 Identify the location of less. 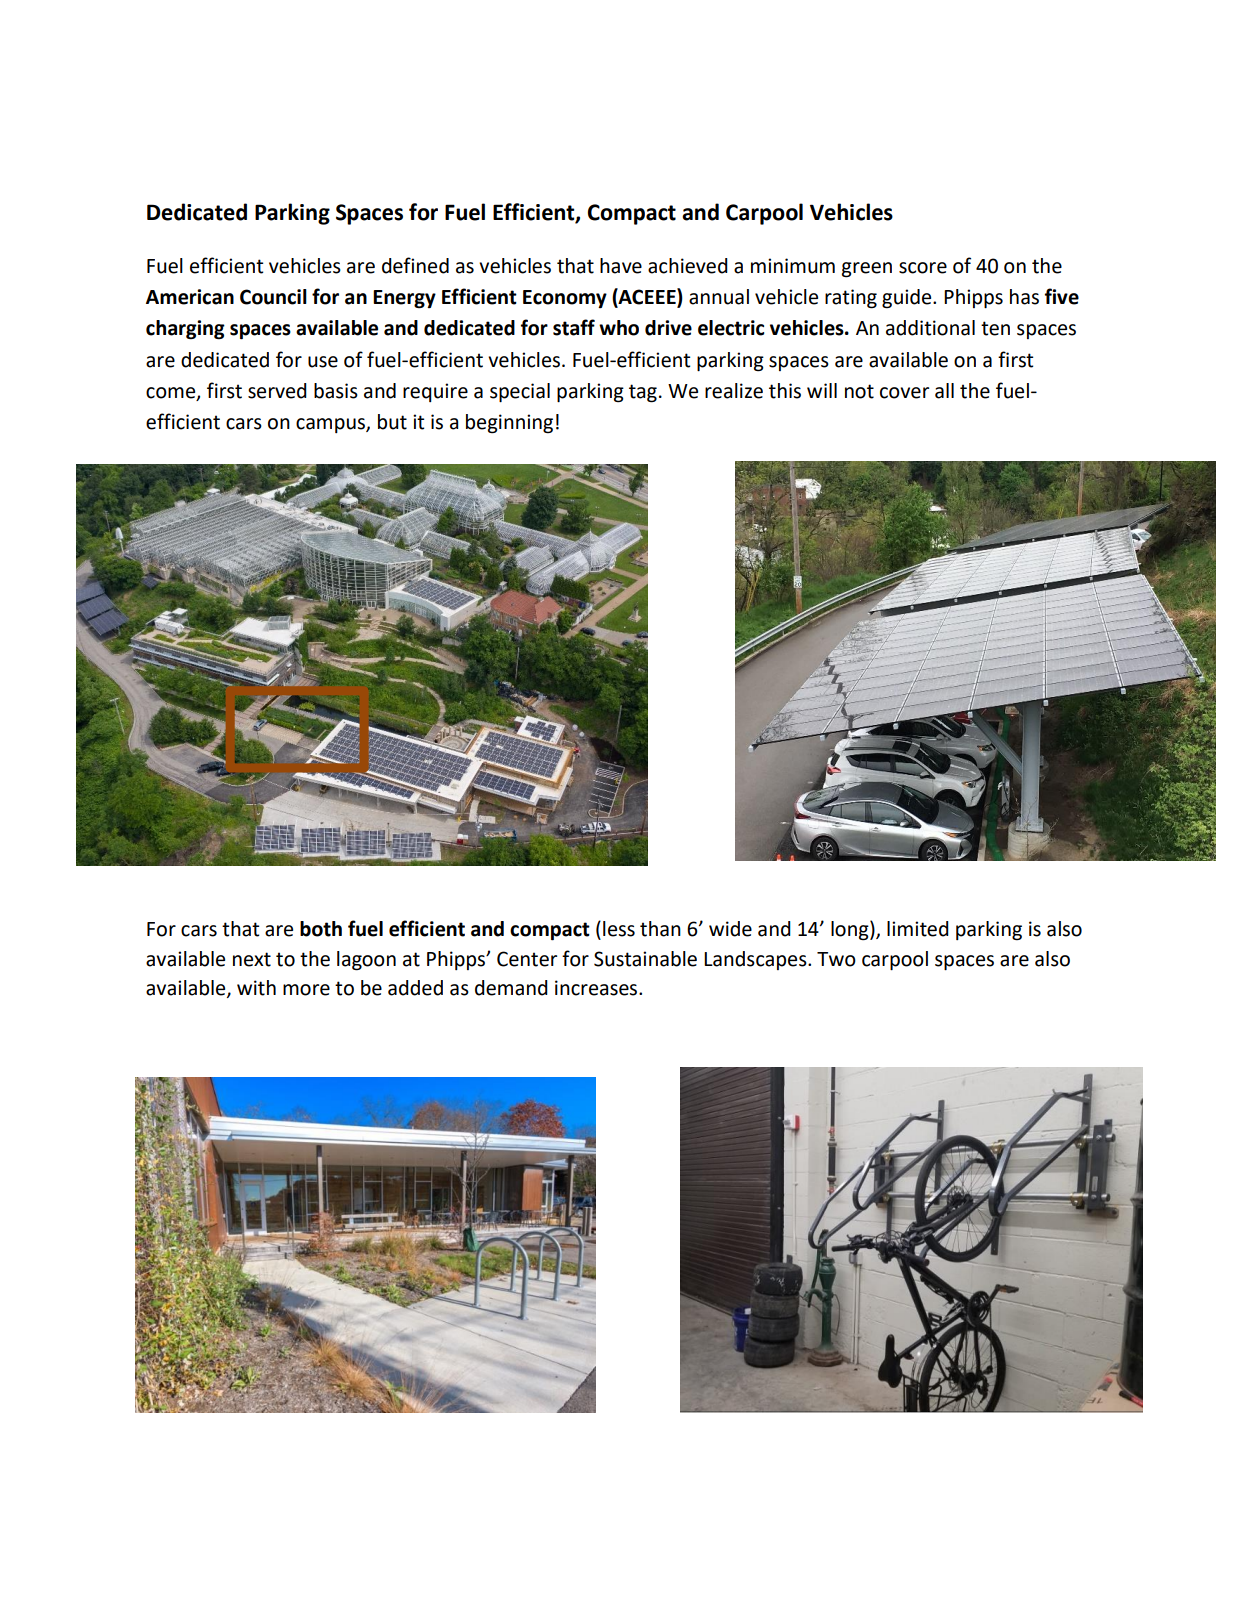
(619, 929).
